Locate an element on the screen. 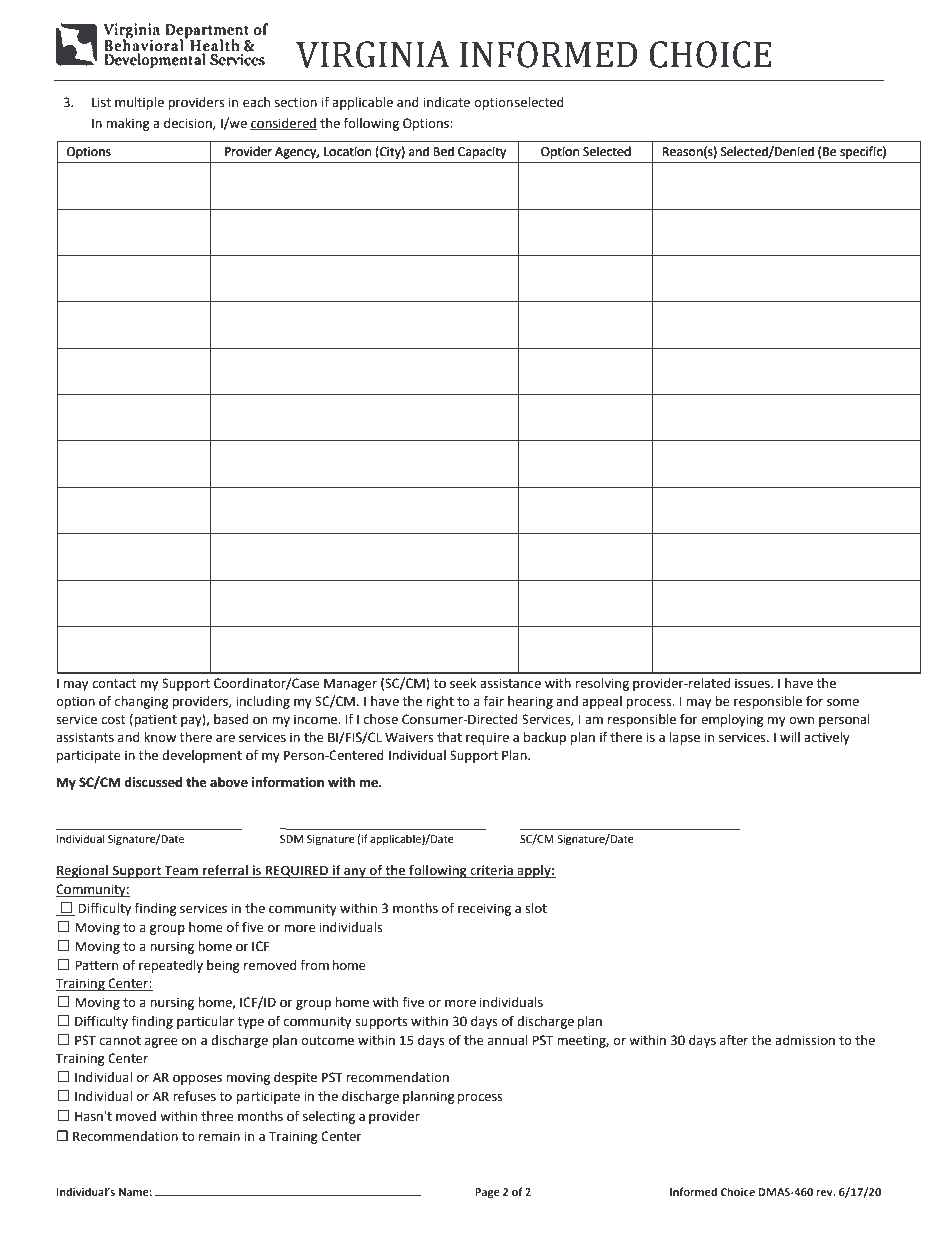  seek is located at coordinates (463, 683).
